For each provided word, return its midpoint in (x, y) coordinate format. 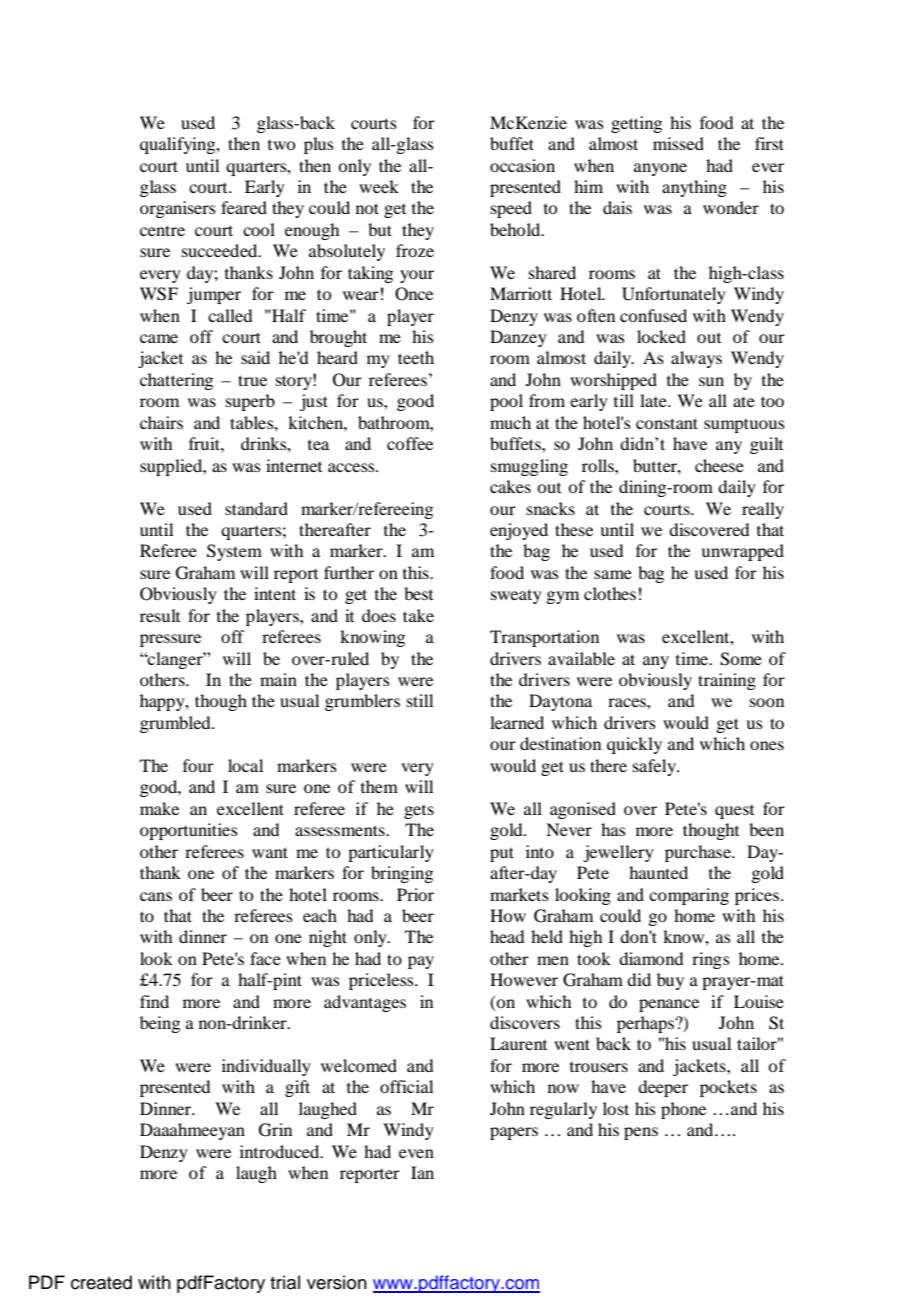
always (696, 359)
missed (678, 143)
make (159, 808)
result (160, 615)
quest (734, 812)
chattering (176, 381)
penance (669, 1005)
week (379, 186)
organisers (178, 209)
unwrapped (742, 552)
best (418, 593)
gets (419, 812)
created (101, 1282)
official (406, 1086)
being (160, 1024)
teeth (416, 357)
